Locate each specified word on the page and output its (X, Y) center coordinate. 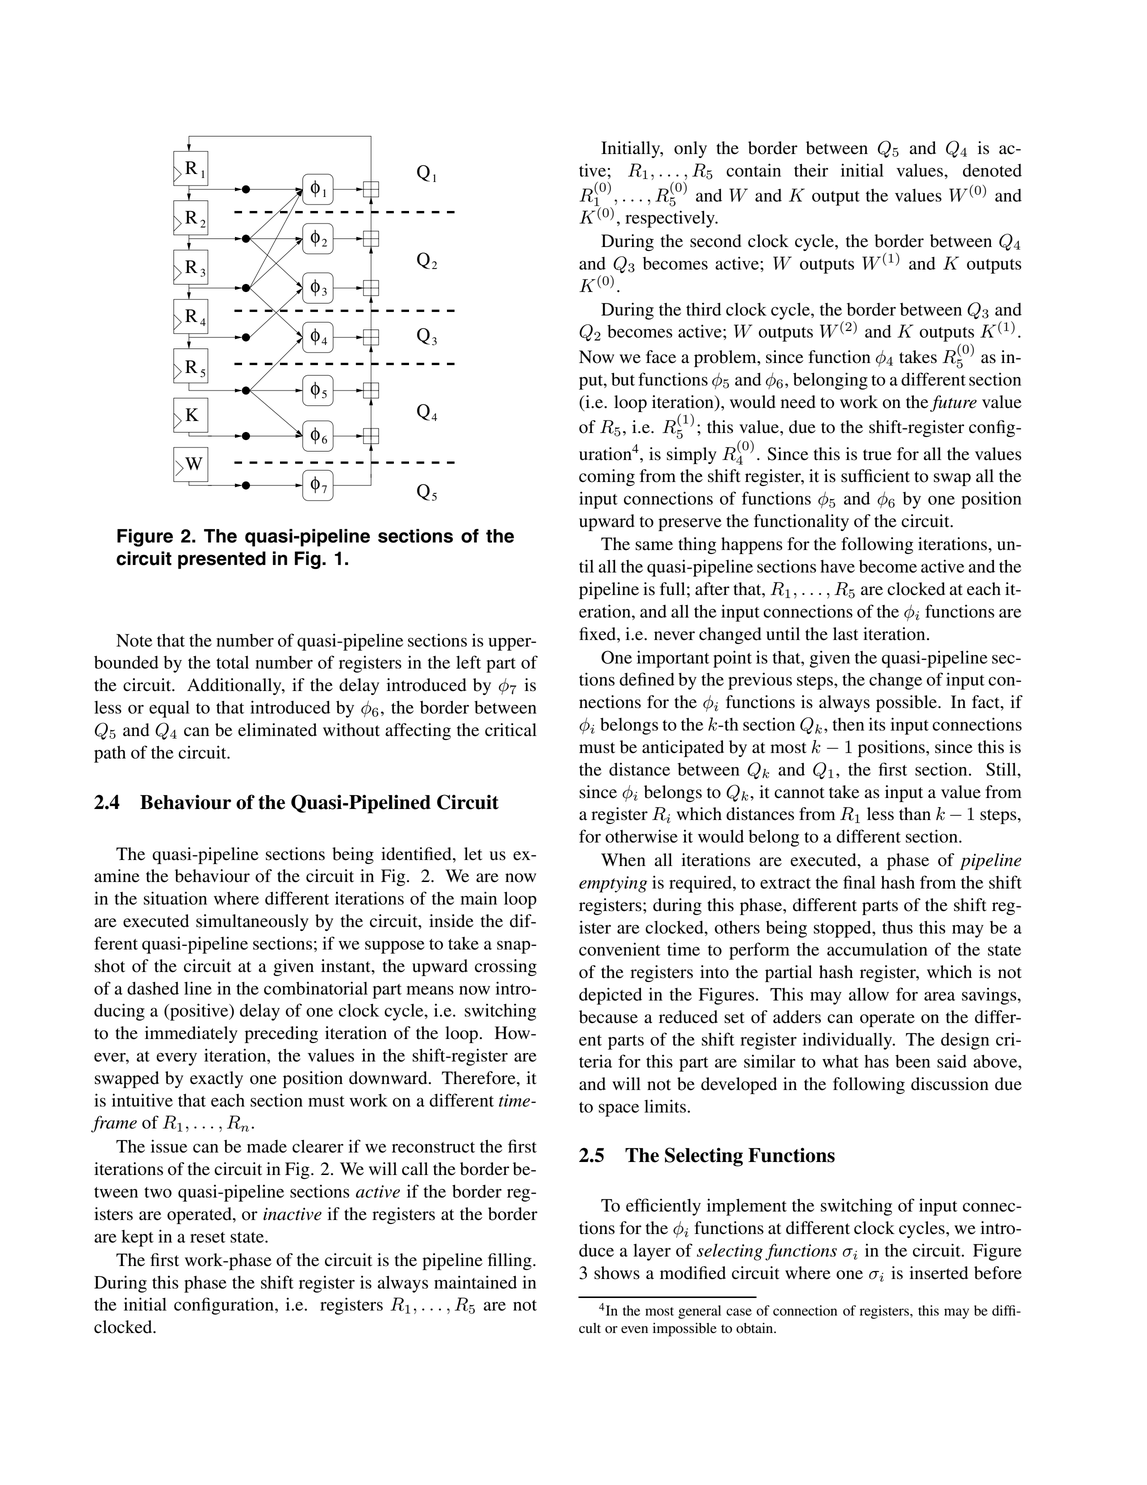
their (811, 170)
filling (511, 1261)
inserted (939, 1273)
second (715, 241)
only (690, 149)
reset (207, 1237)
